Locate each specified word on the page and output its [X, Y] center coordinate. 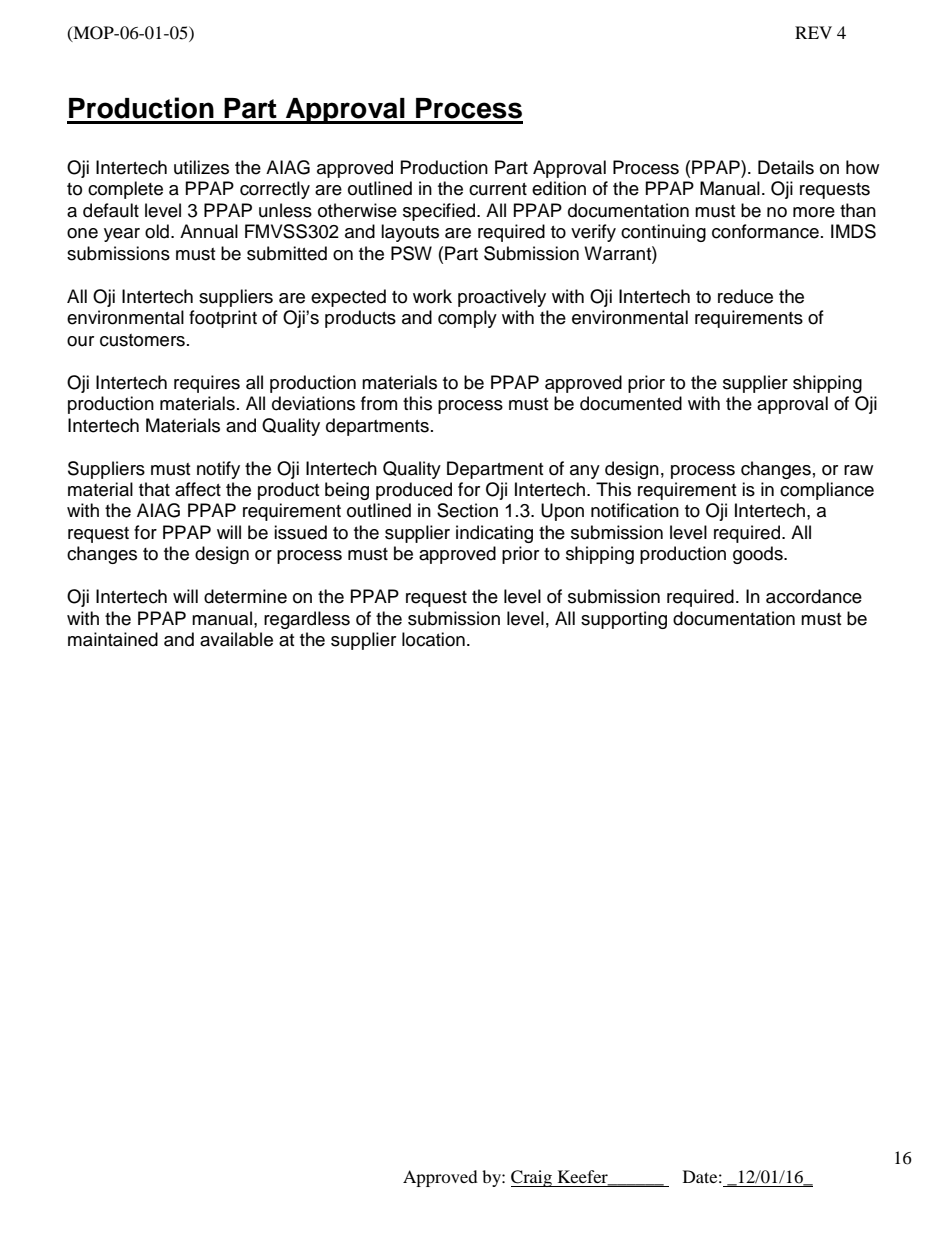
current [498, 189]
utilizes [201, 167]
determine [245, 596]
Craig [532, 1178]
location [433, 639]
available [236, 639]
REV [813, 32]
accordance [814, 596]
